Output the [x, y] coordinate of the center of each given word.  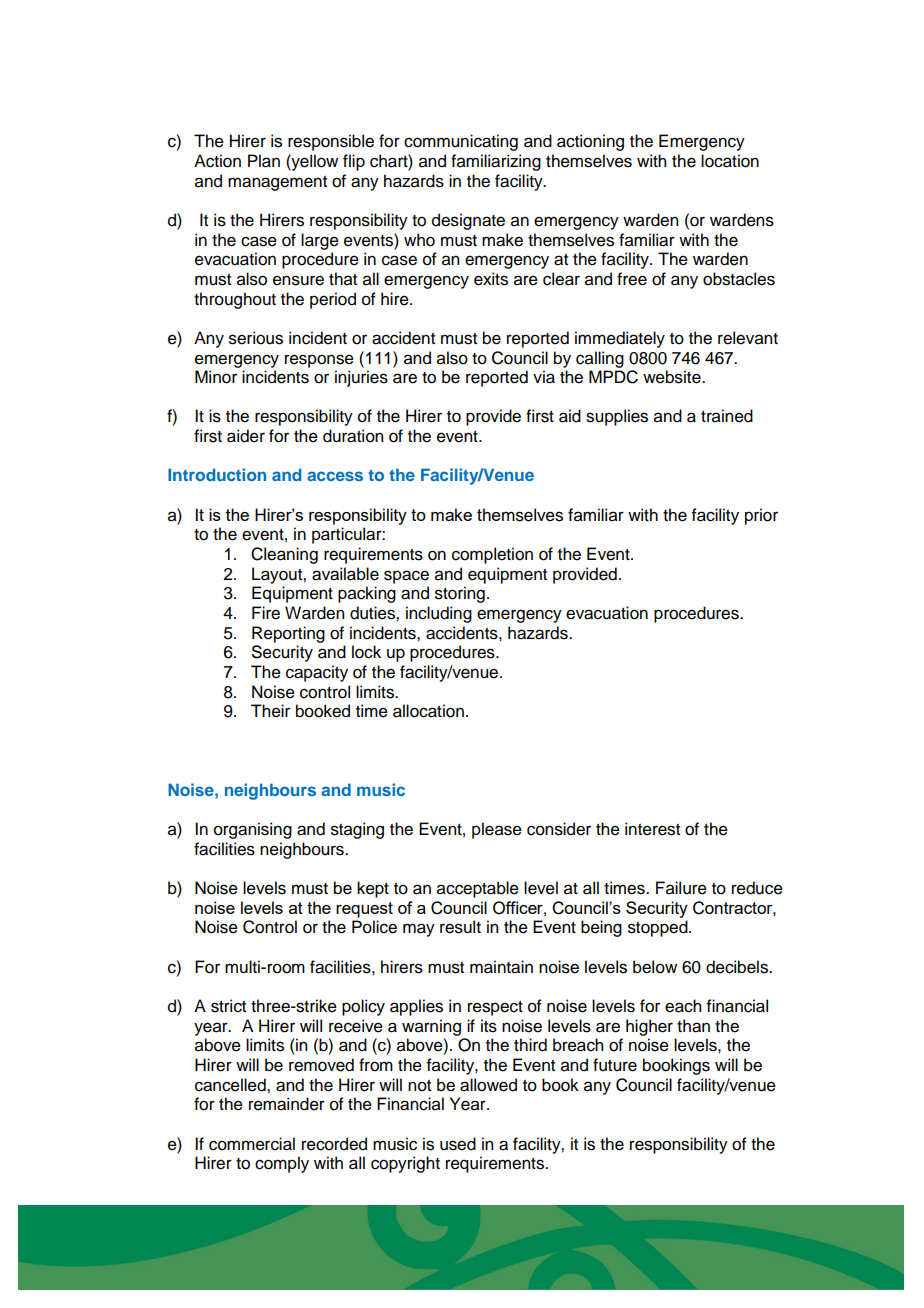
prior [761, 516]
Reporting [288, 634]
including [439, 614]
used [458, 1144]
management [277, 183]
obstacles [739, 279]
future [615, 1065]
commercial [252, 1144]
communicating [461, 142]
